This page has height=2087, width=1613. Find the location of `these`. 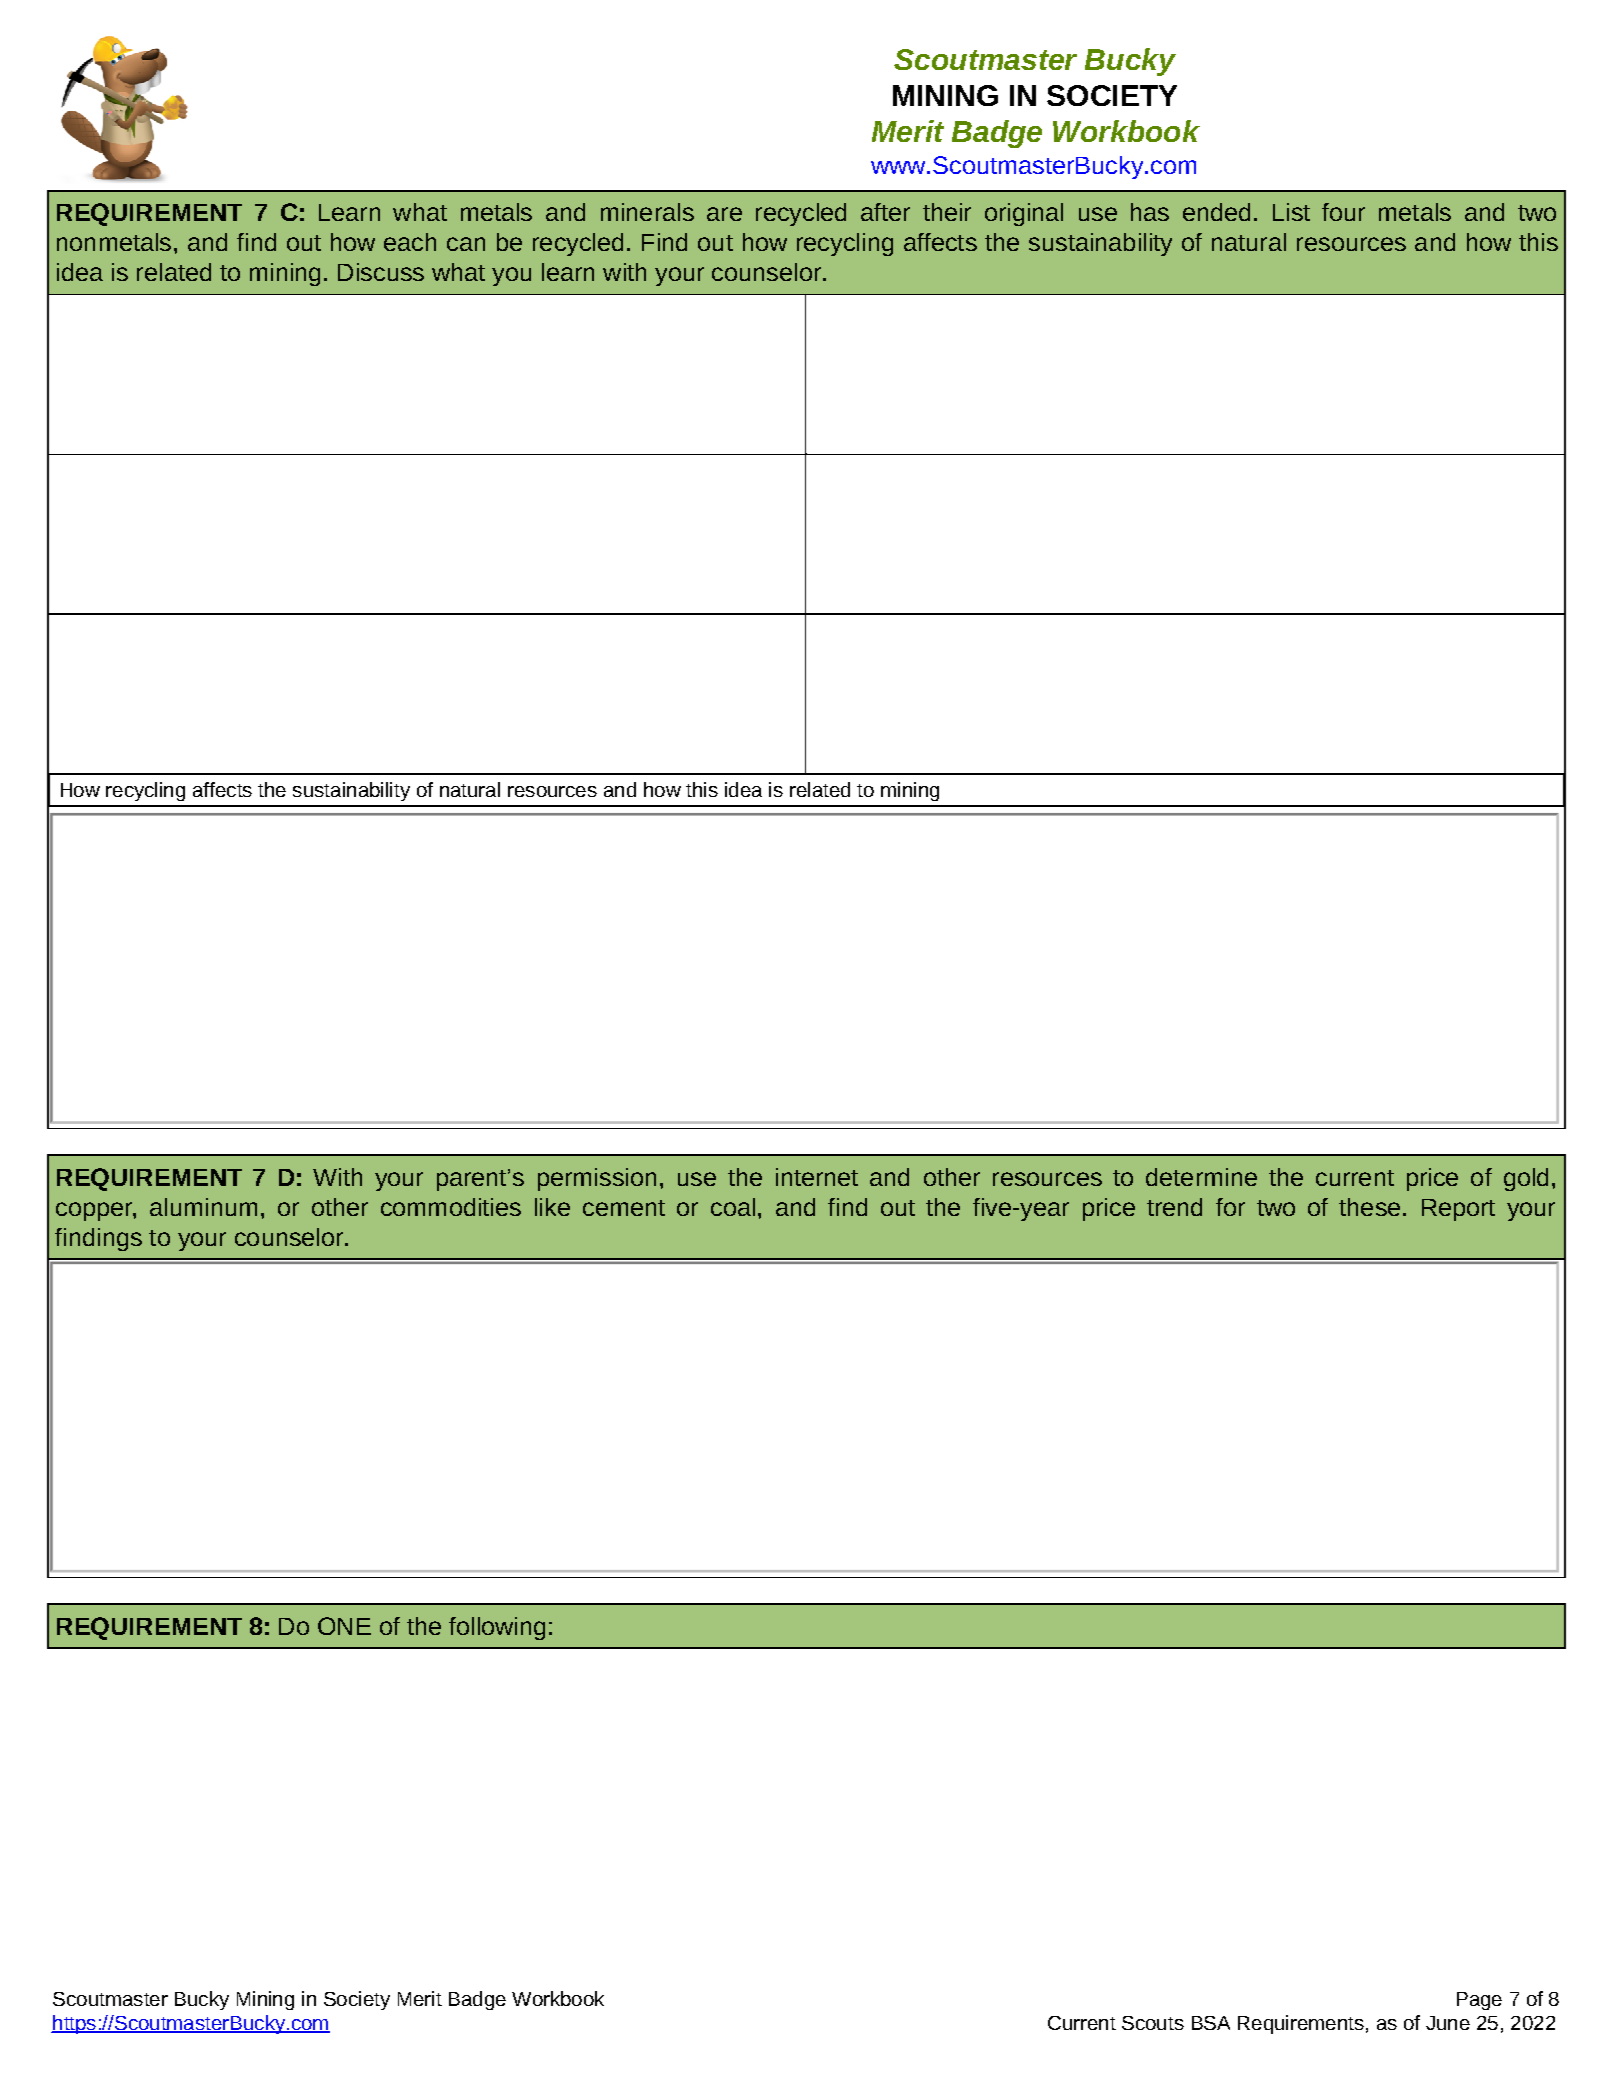

these is located at coordinates (1369, 1207).
